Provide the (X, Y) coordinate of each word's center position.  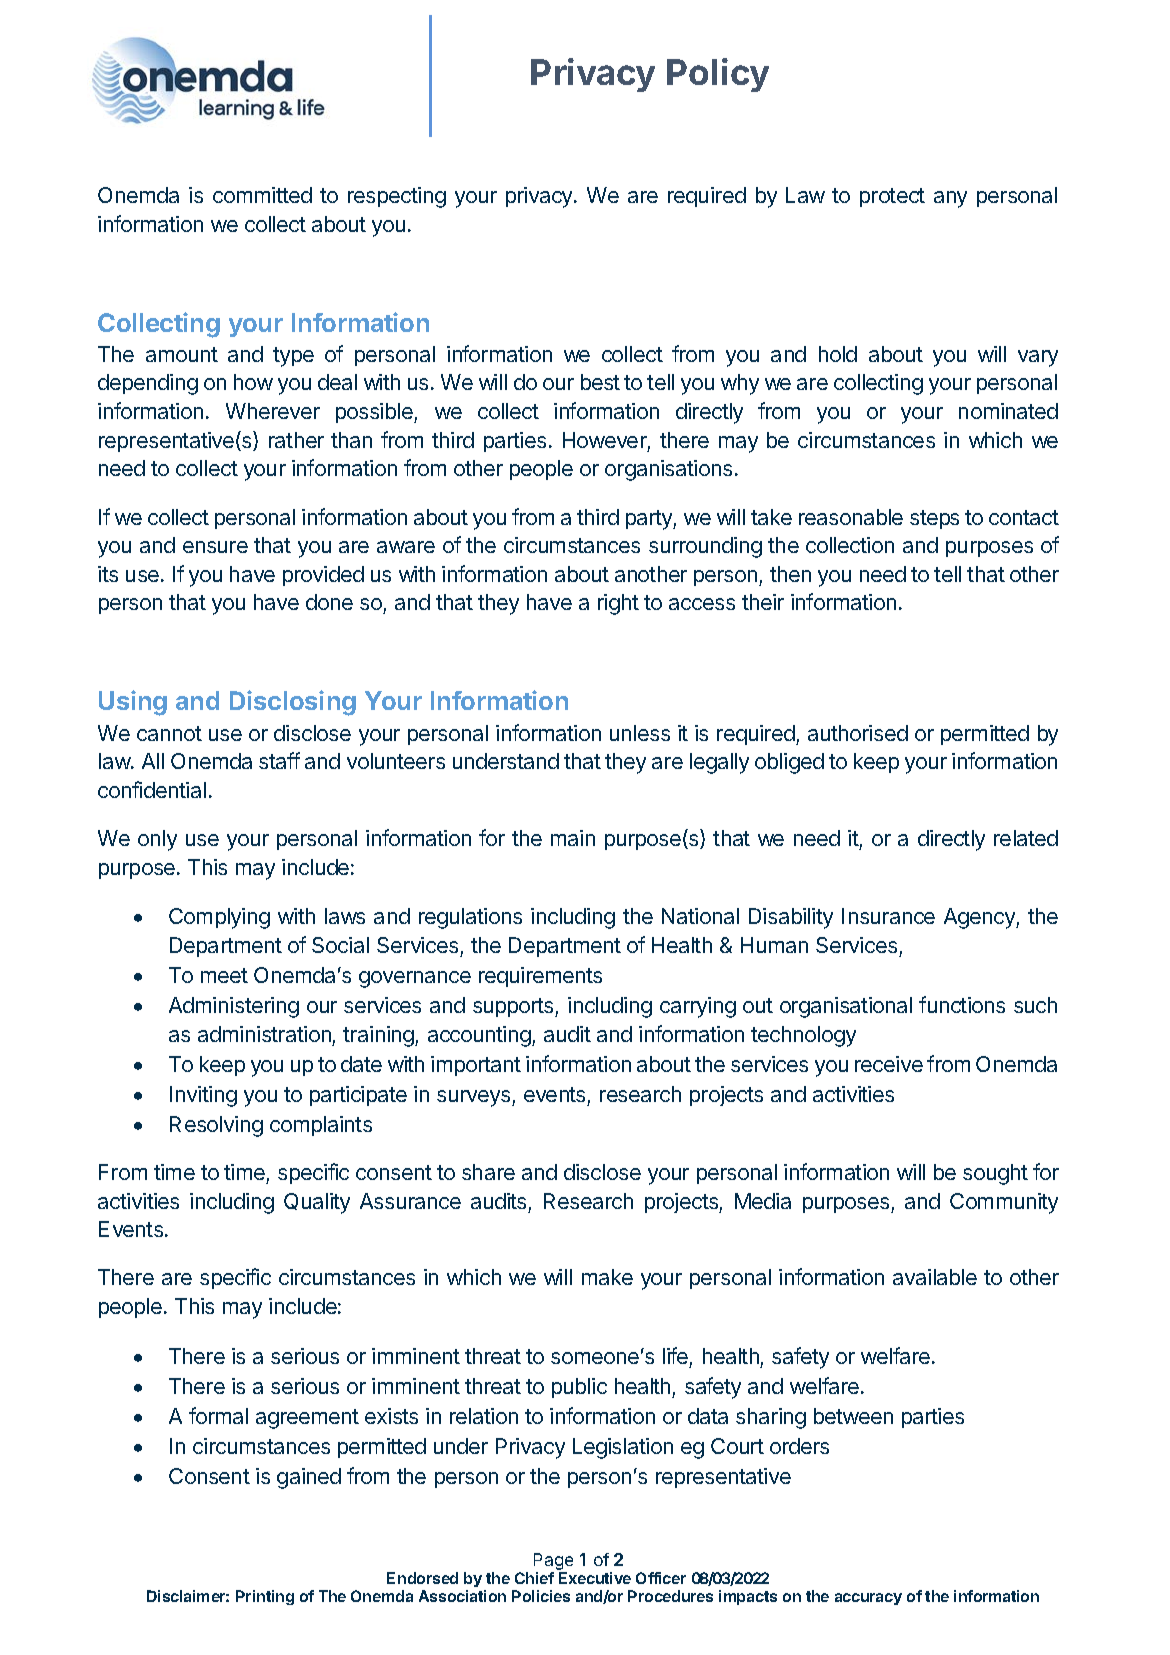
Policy (718, 75)
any (950, 199)
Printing (265, 1597)
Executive (595, 1578)
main (573, 838)
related (1026, 838)
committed (262, 195)
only (157, 840)
